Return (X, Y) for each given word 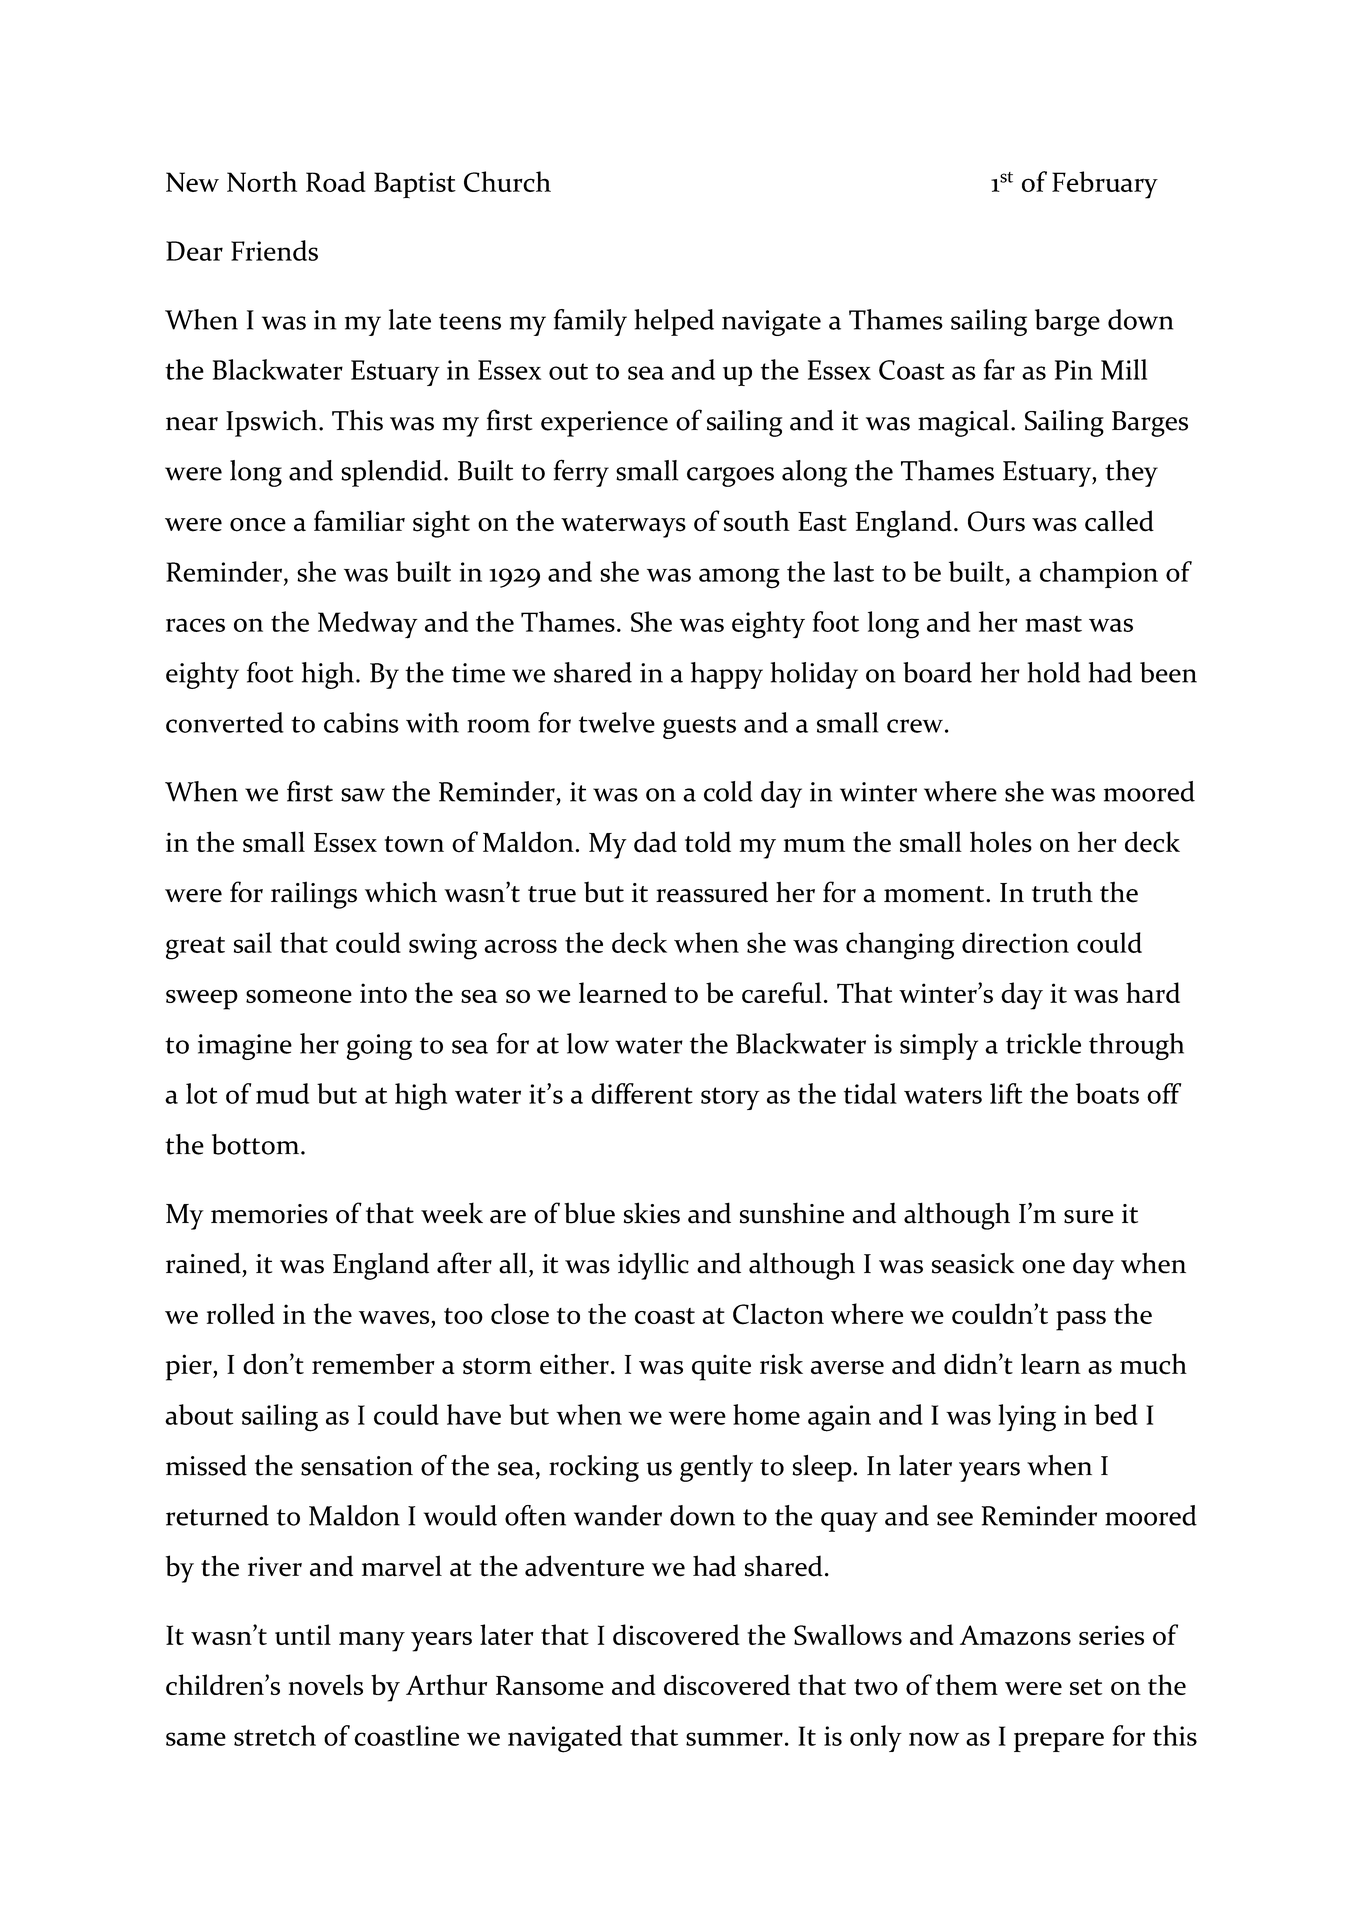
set (1086, 1687)
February (1105, 185)
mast (1053, 624)
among (739, 578)
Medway (368, 625)
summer (734, 1739)
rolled (241, 1313)
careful (781, 992)
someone (299, 996)
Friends (274, 250)
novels (326, 1684)
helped (674, 322)
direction (1015, 942)
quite (721, 1368)
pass (1081, 1321)
